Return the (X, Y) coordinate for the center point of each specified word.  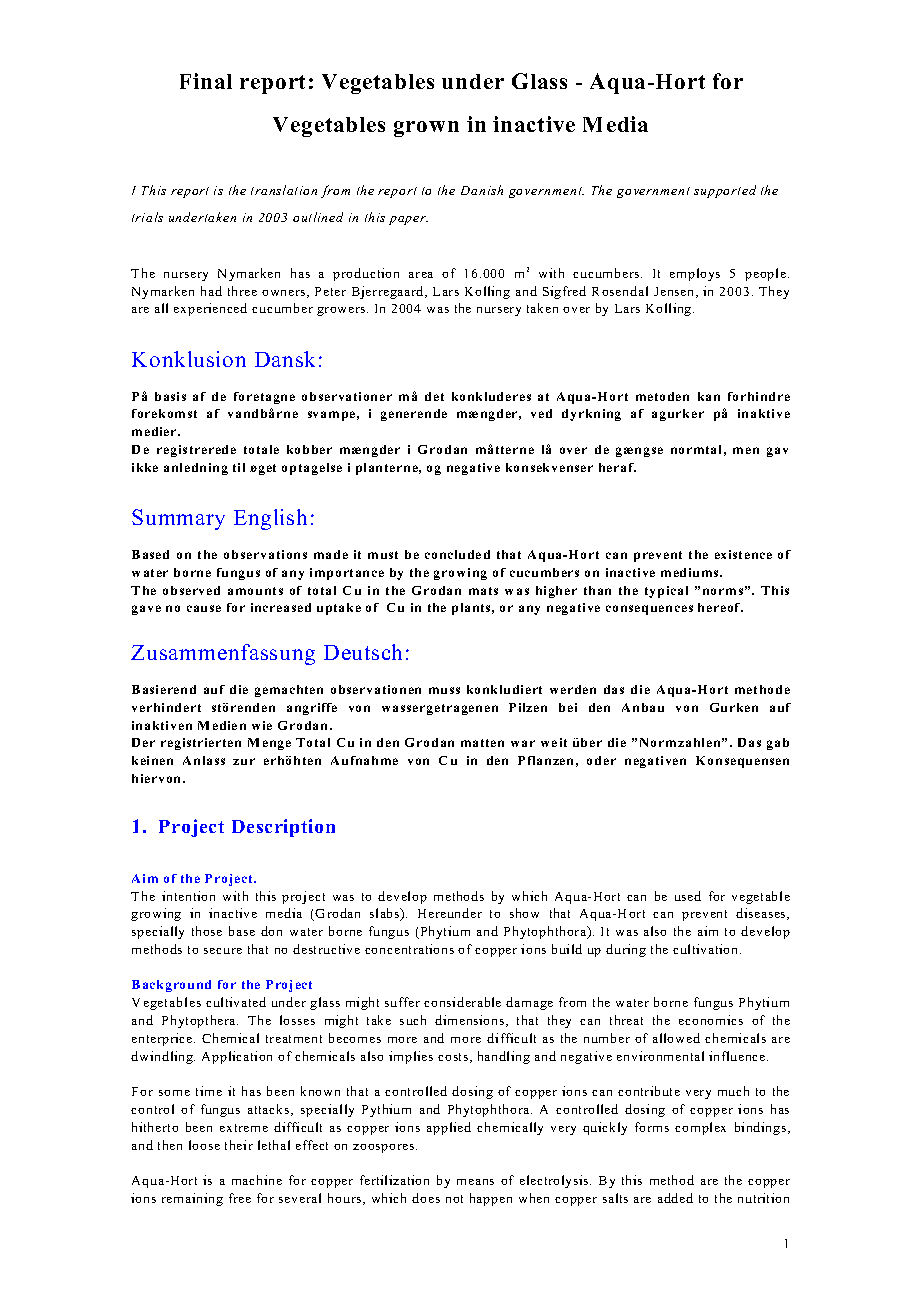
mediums (691, 572)
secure (223, 951)
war (523, 743)
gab (778, 744)
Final (206, 81)
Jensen (675, 292)
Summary (178, 519)
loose (204, 1145)
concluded (457, 554)
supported (725, 191)
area (421, 275)
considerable (462, 1002)
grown (426, 129)
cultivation (707, 949)
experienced (210, 309)
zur (244, 761)
